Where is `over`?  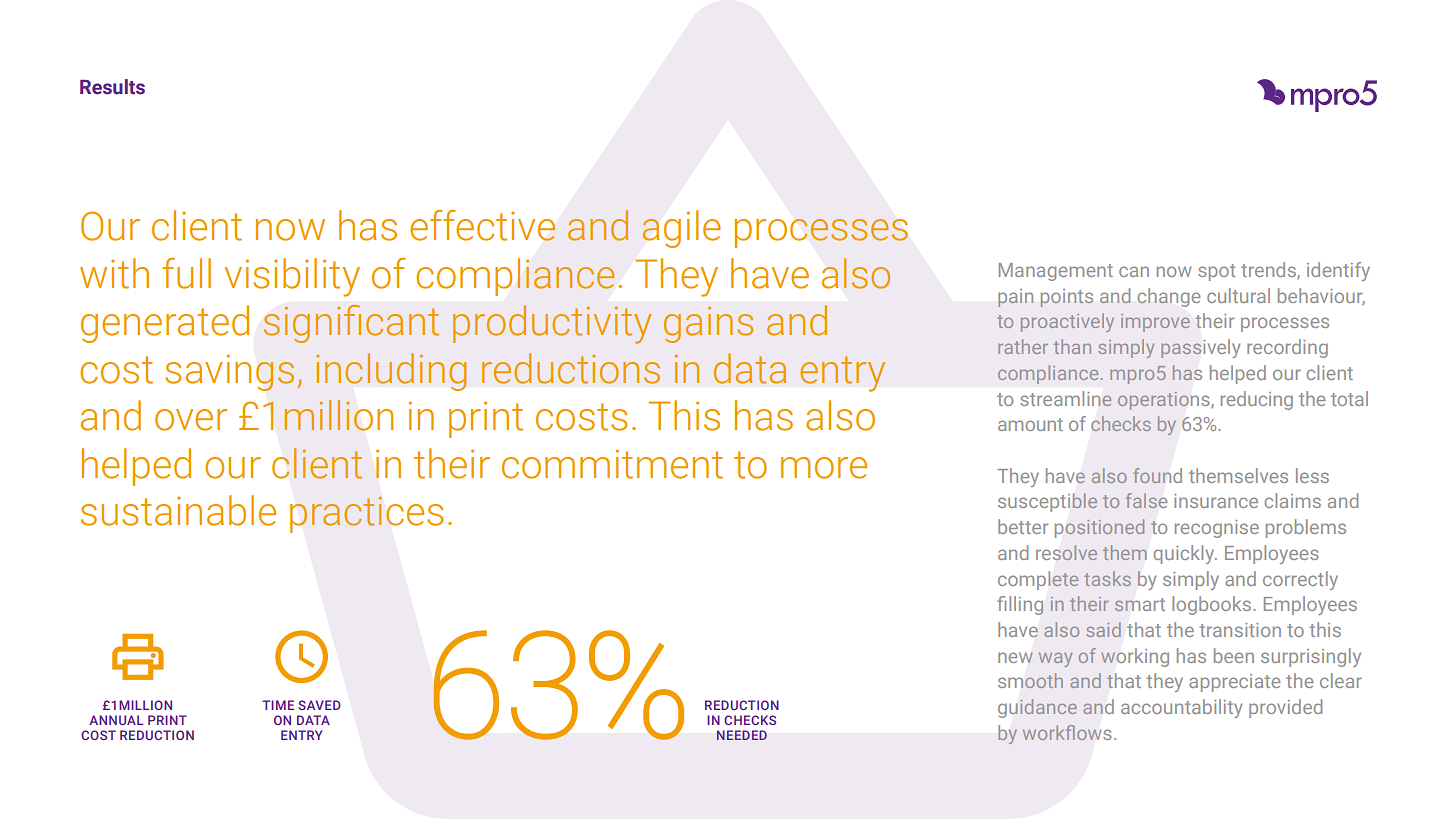
over is located at coordinates (191, 420).
